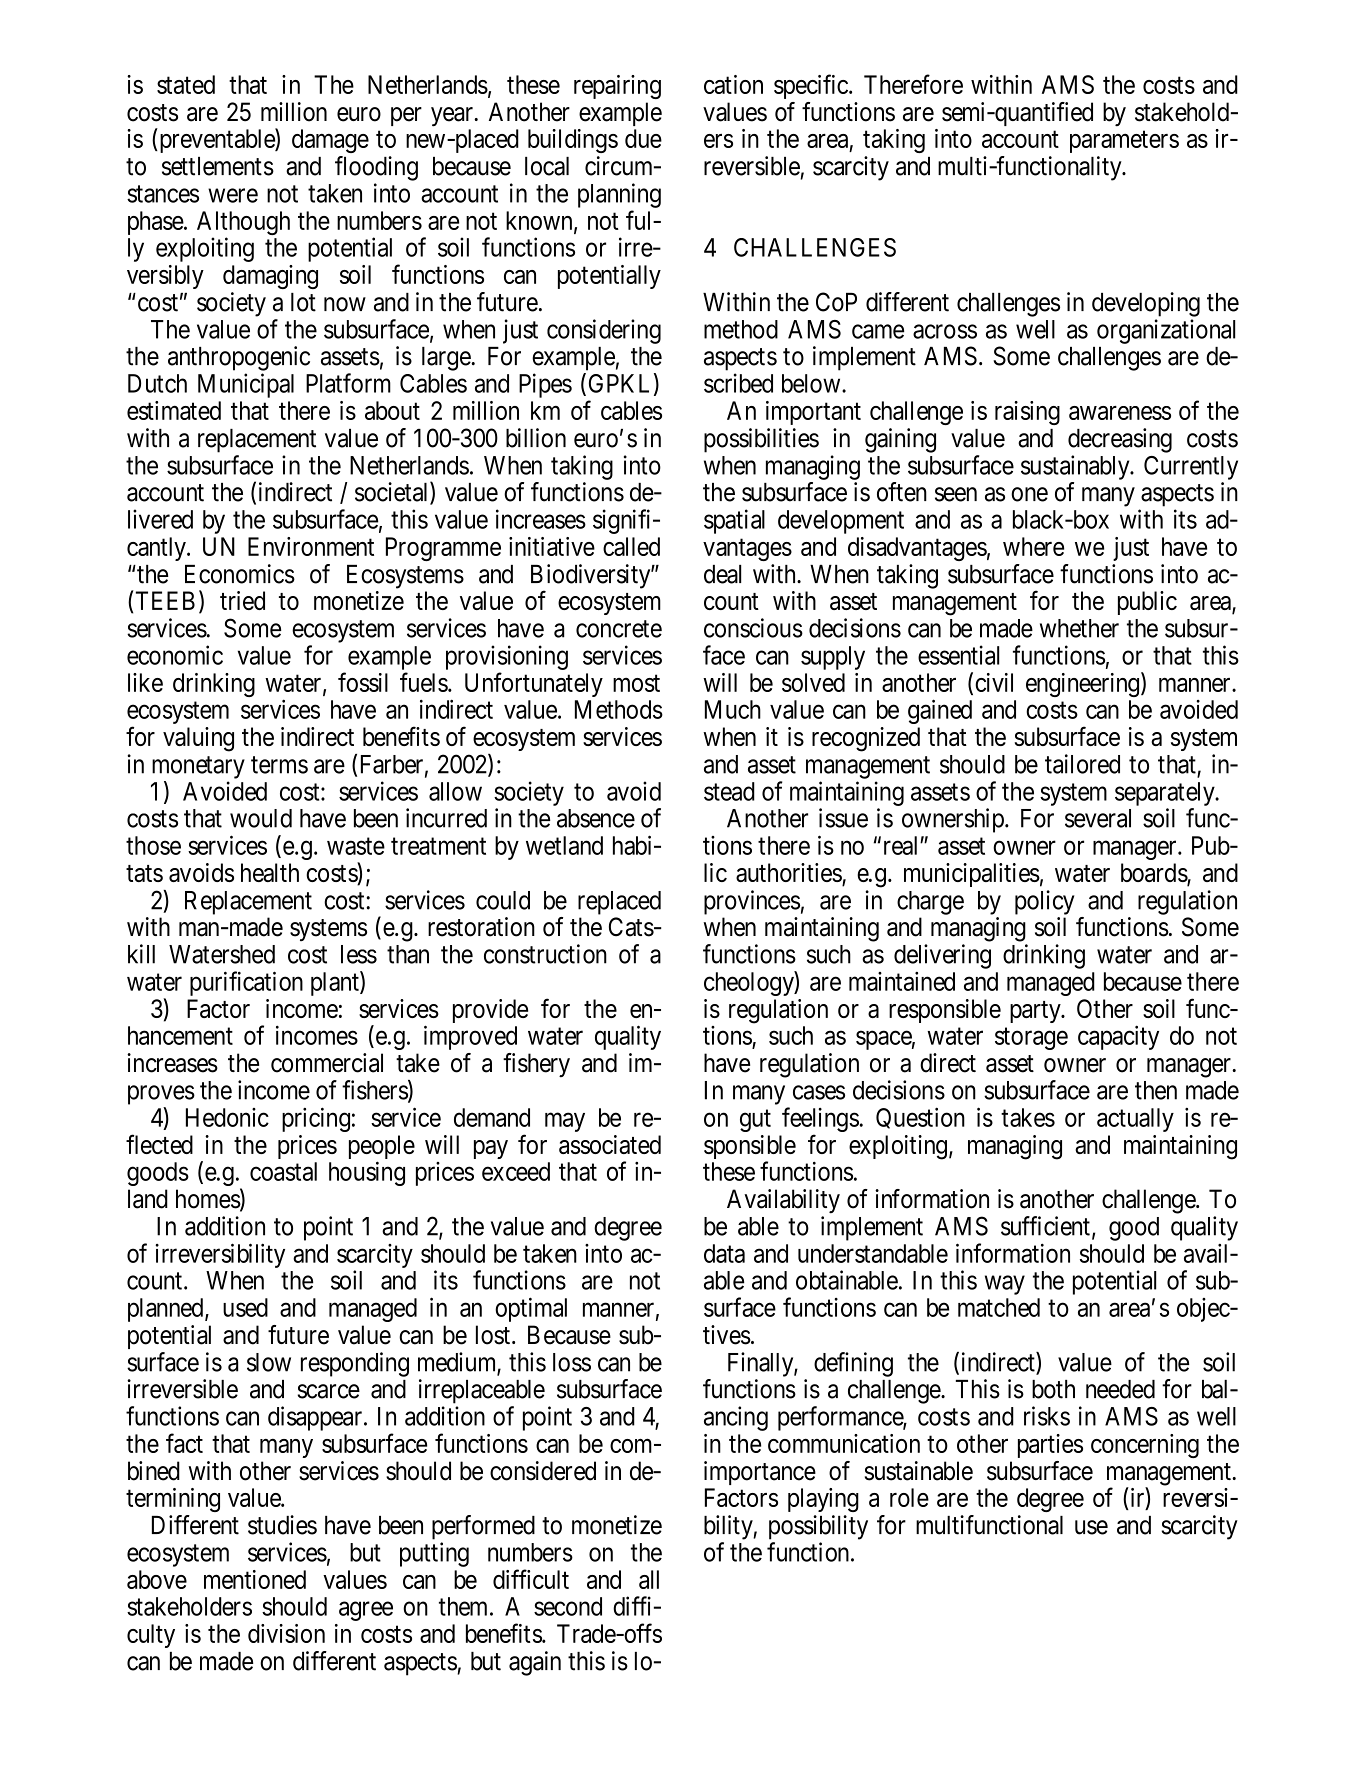 This page has height=1767, width=1365. Describe the element at coordinates (286, 1633) in the page. I see `division` at that location.
